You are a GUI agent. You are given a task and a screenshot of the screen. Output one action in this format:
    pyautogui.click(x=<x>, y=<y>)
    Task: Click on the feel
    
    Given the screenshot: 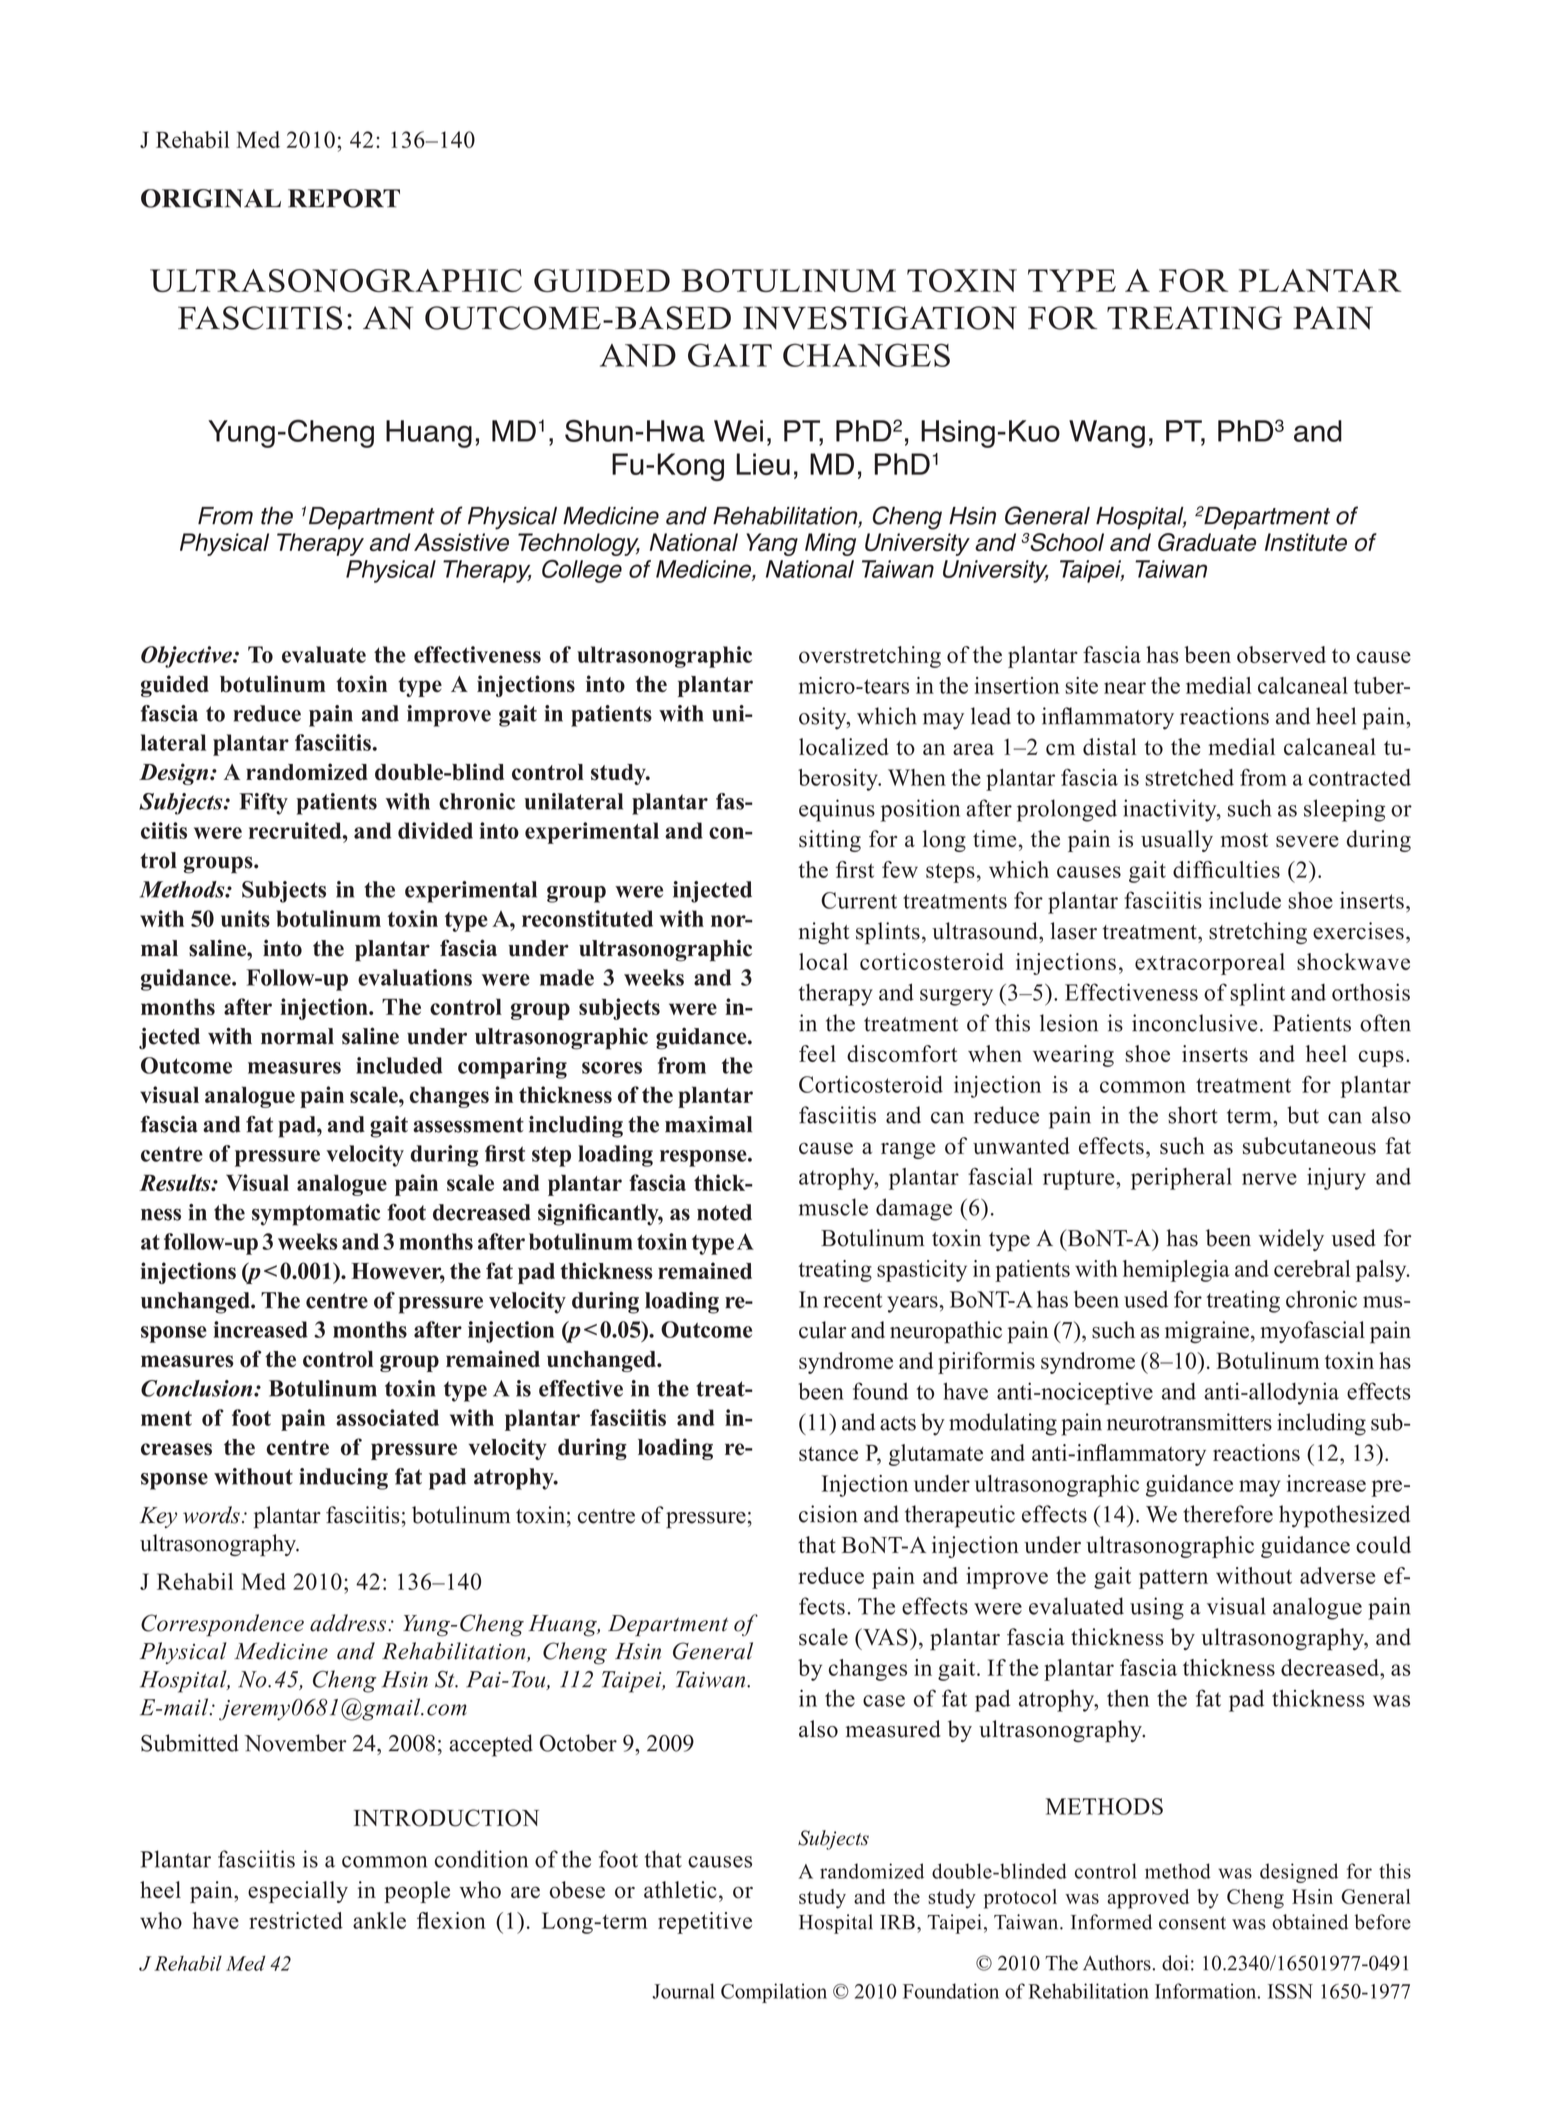 What is the action you would take?
    pyautogui.click(x=817, y=1053)
